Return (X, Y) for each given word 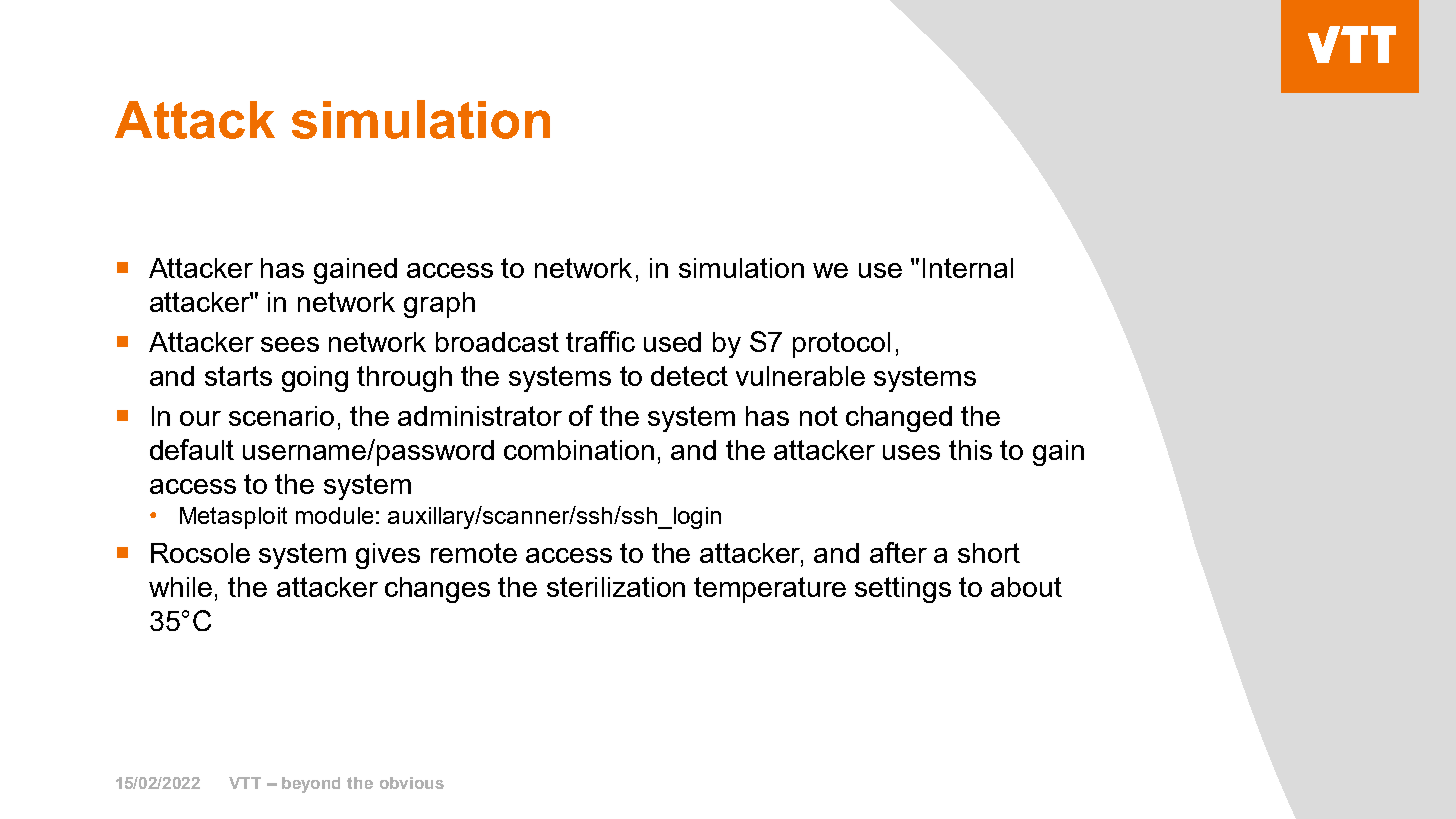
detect (689, 376)
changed (899, 419)
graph (439, 305)
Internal (968, 268)
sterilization (616, 587)
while (180, 587)
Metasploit (233, 518)
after (898, 552)
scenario (281, 416)
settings (903, 590)
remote (474, 553)
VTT (245, 783)
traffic (600, 341)
